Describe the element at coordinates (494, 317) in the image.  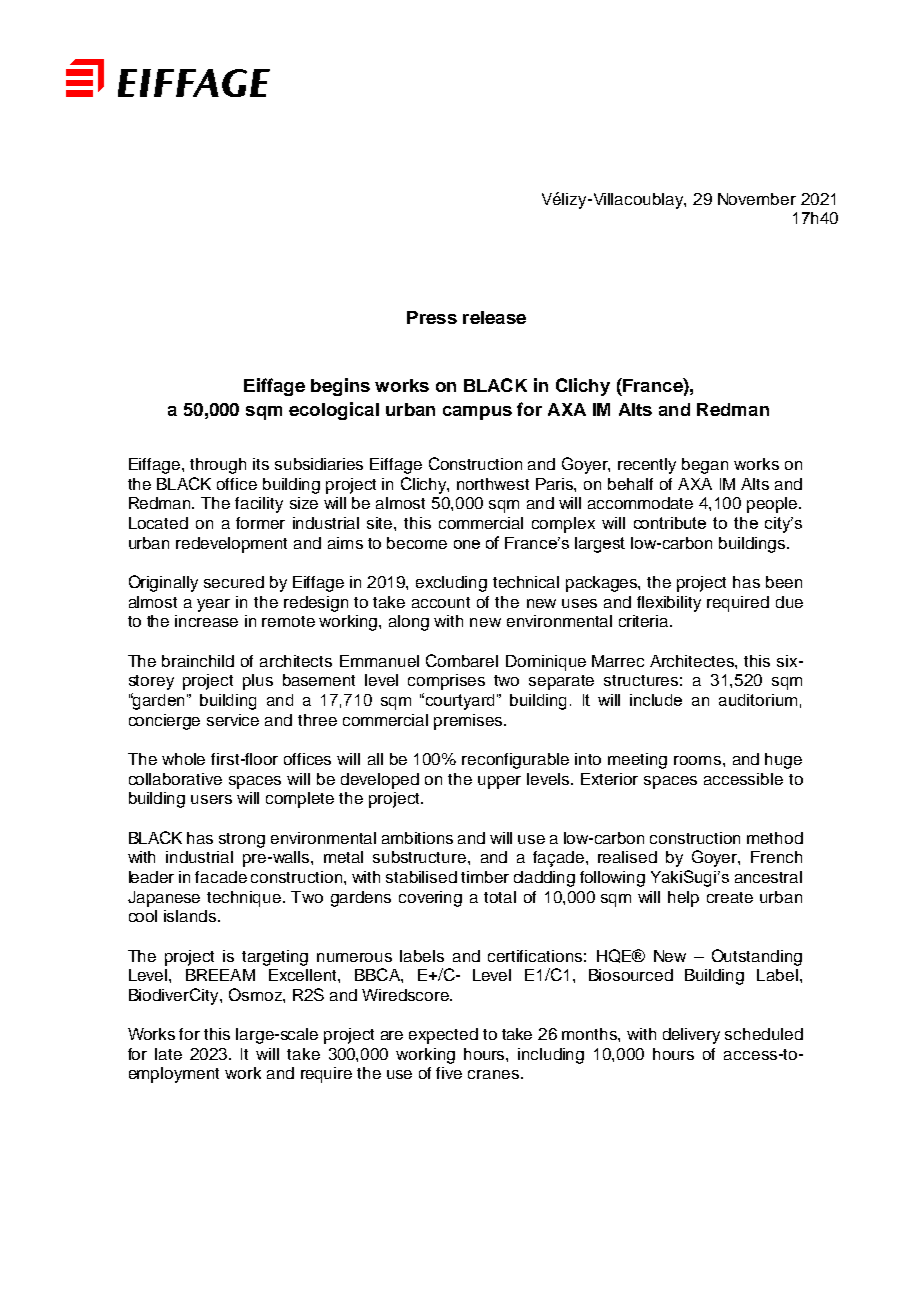
I see `release` at that location.
